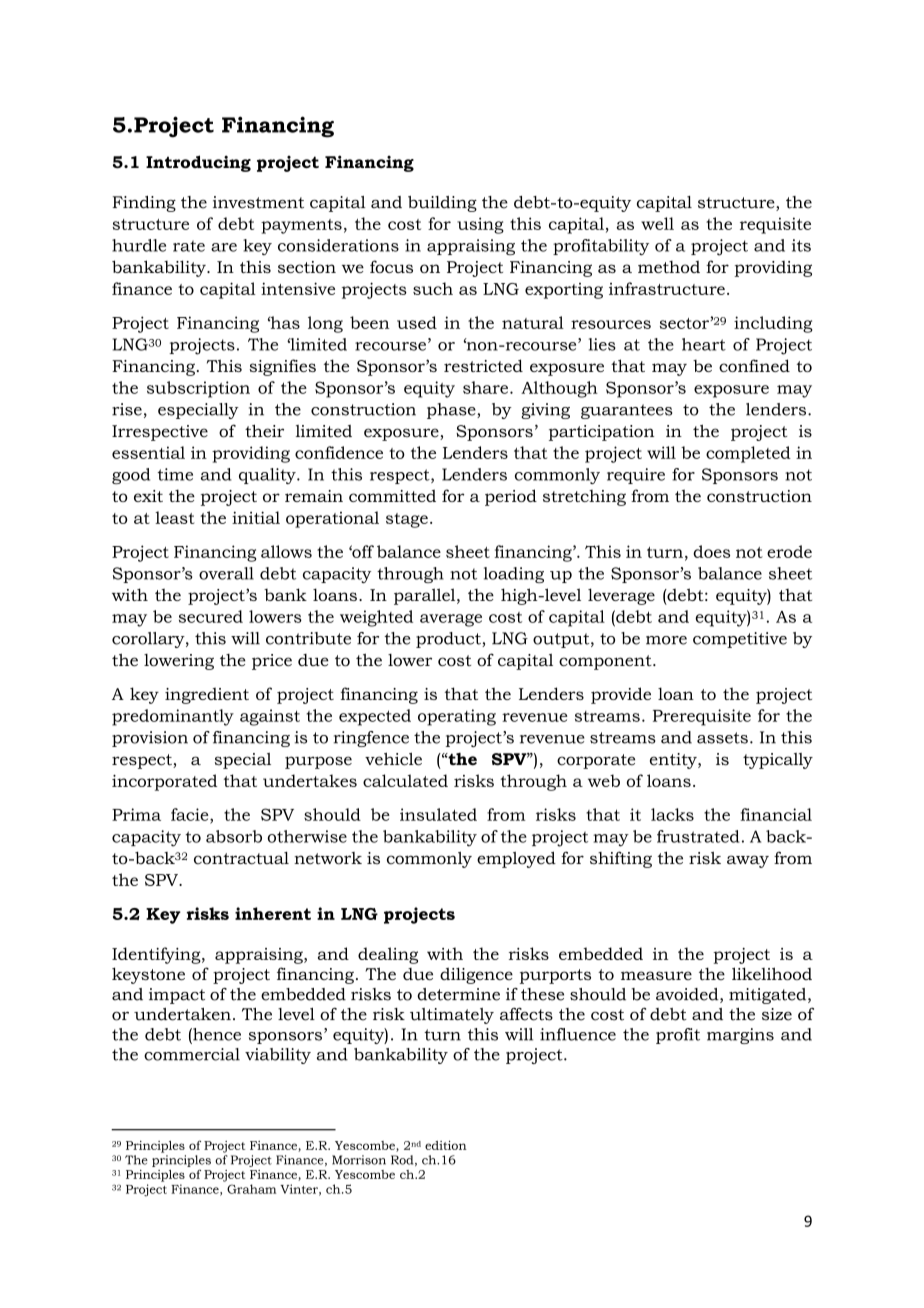 This screenshot has height=1308, width=924. Describe the element at coordinates (251, 1189) in the screenshot. I see `Graham` at that location.
